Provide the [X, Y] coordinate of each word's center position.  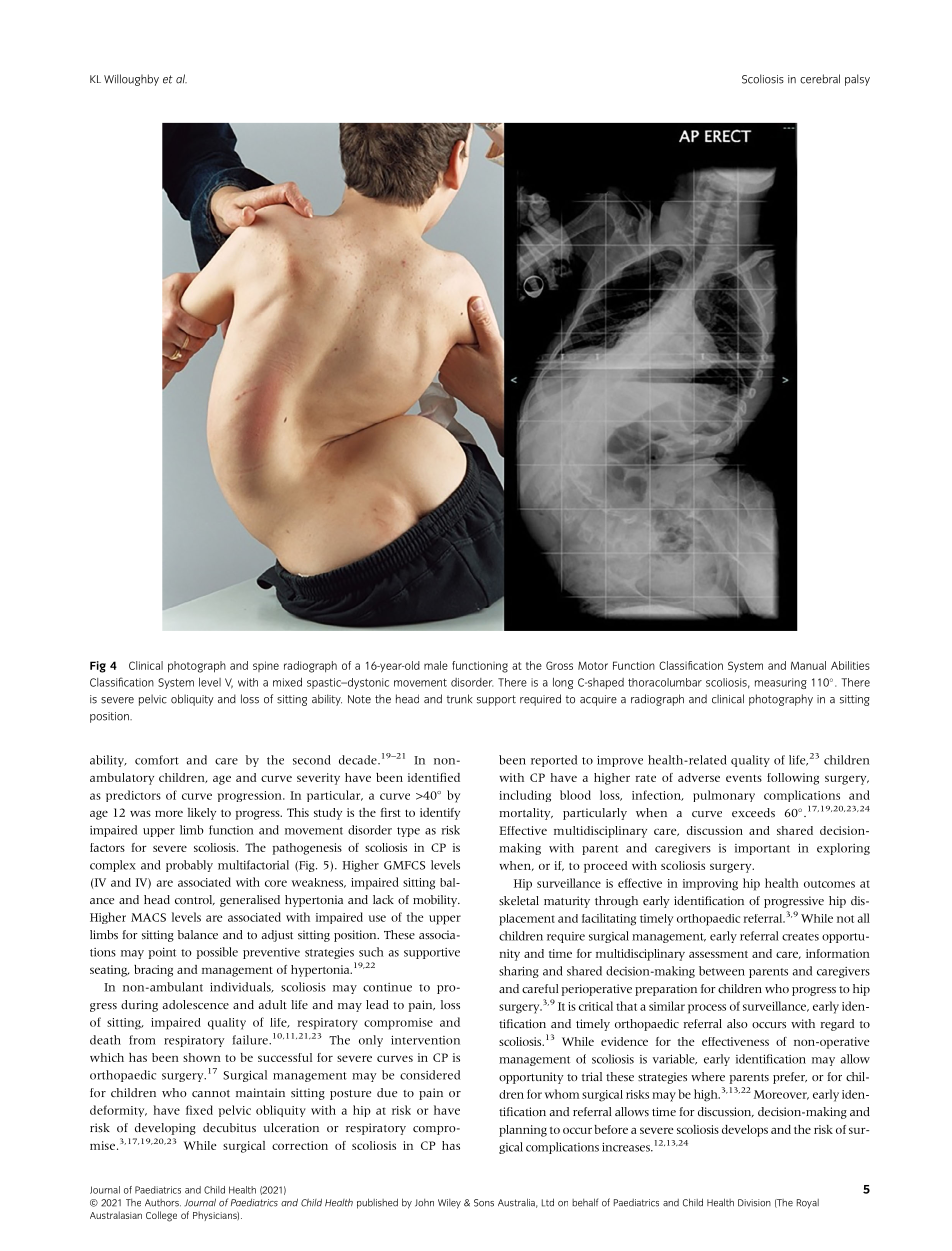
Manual [808, 665]
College [161, 1216]
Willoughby [131, 80]
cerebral [820, 79]
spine [266, 666]
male [436, 665]
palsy [857, 80]
